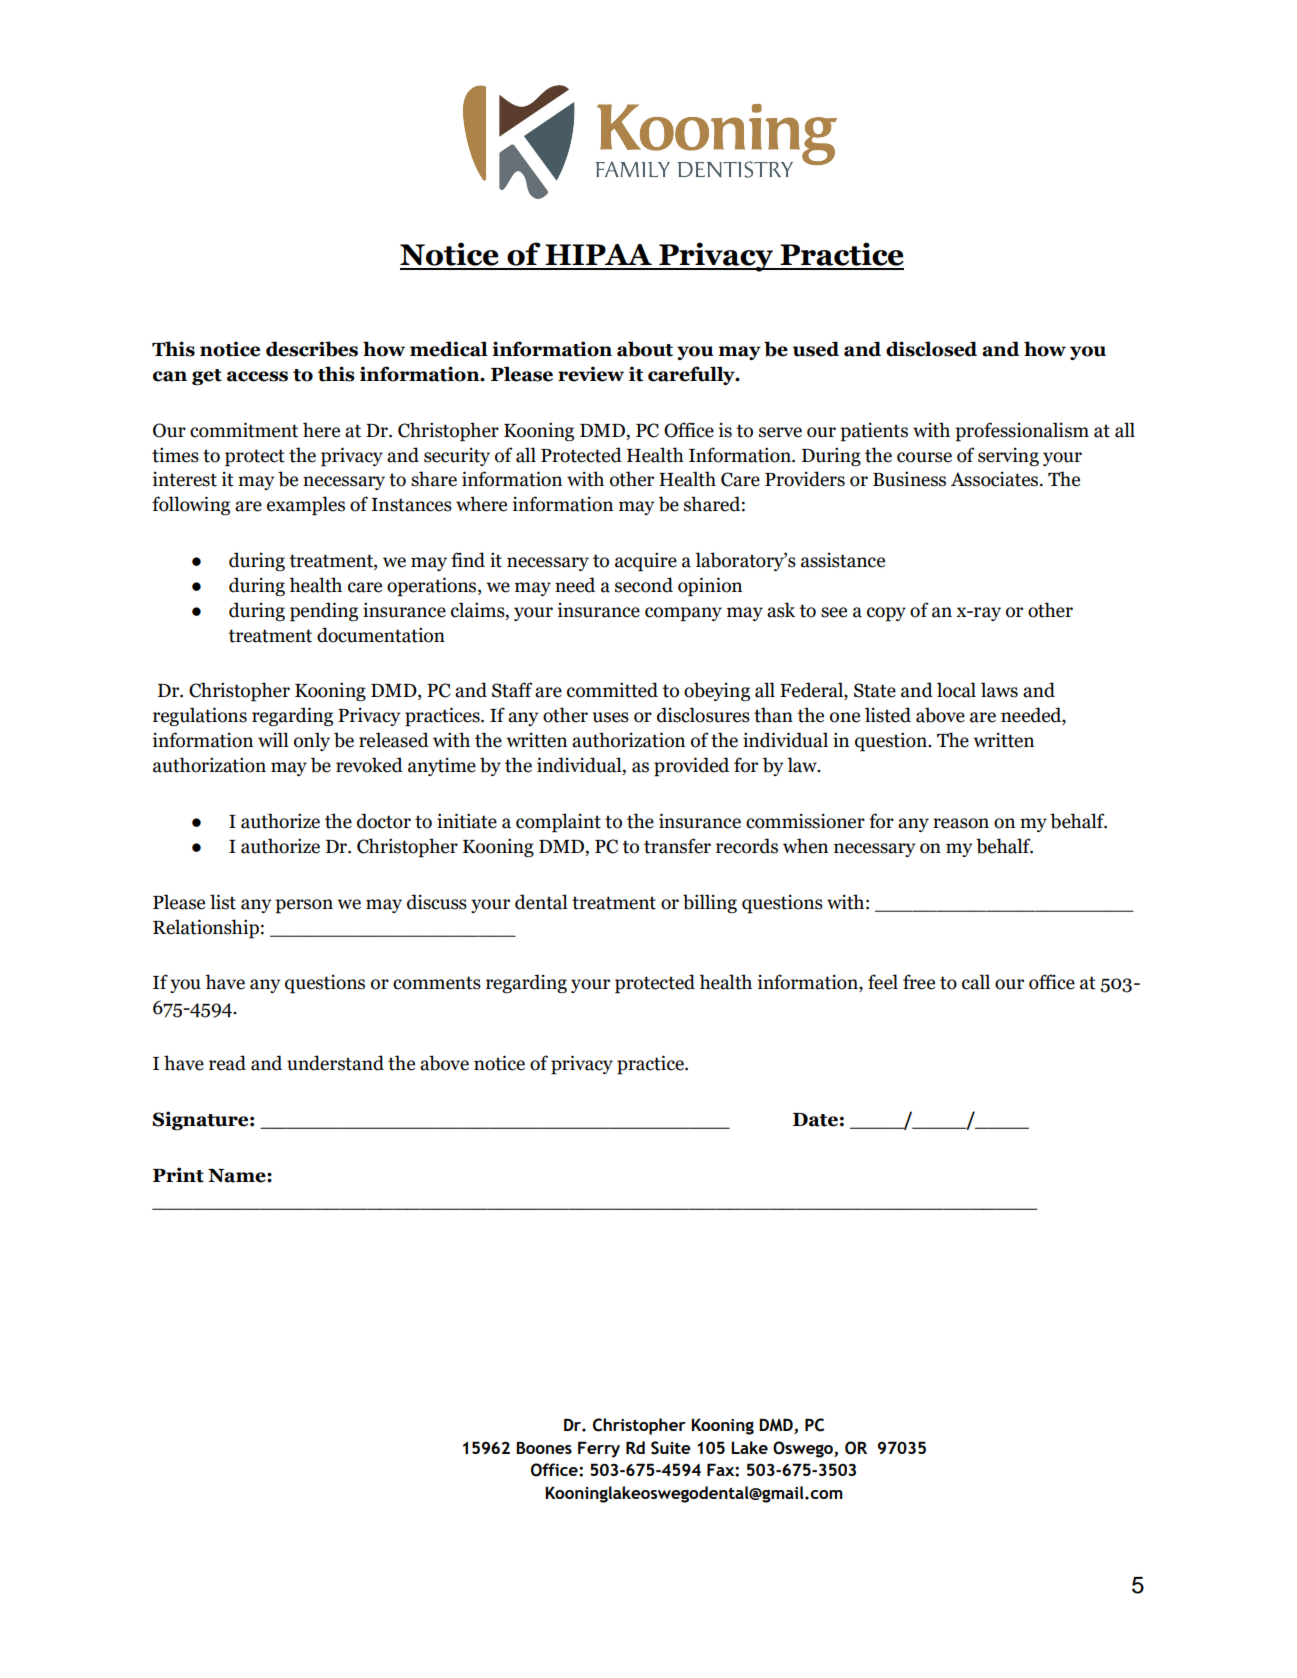  What do you see at coordinates (710, 903) in the image?
I see `billing` at bounding box center [710, 903].
